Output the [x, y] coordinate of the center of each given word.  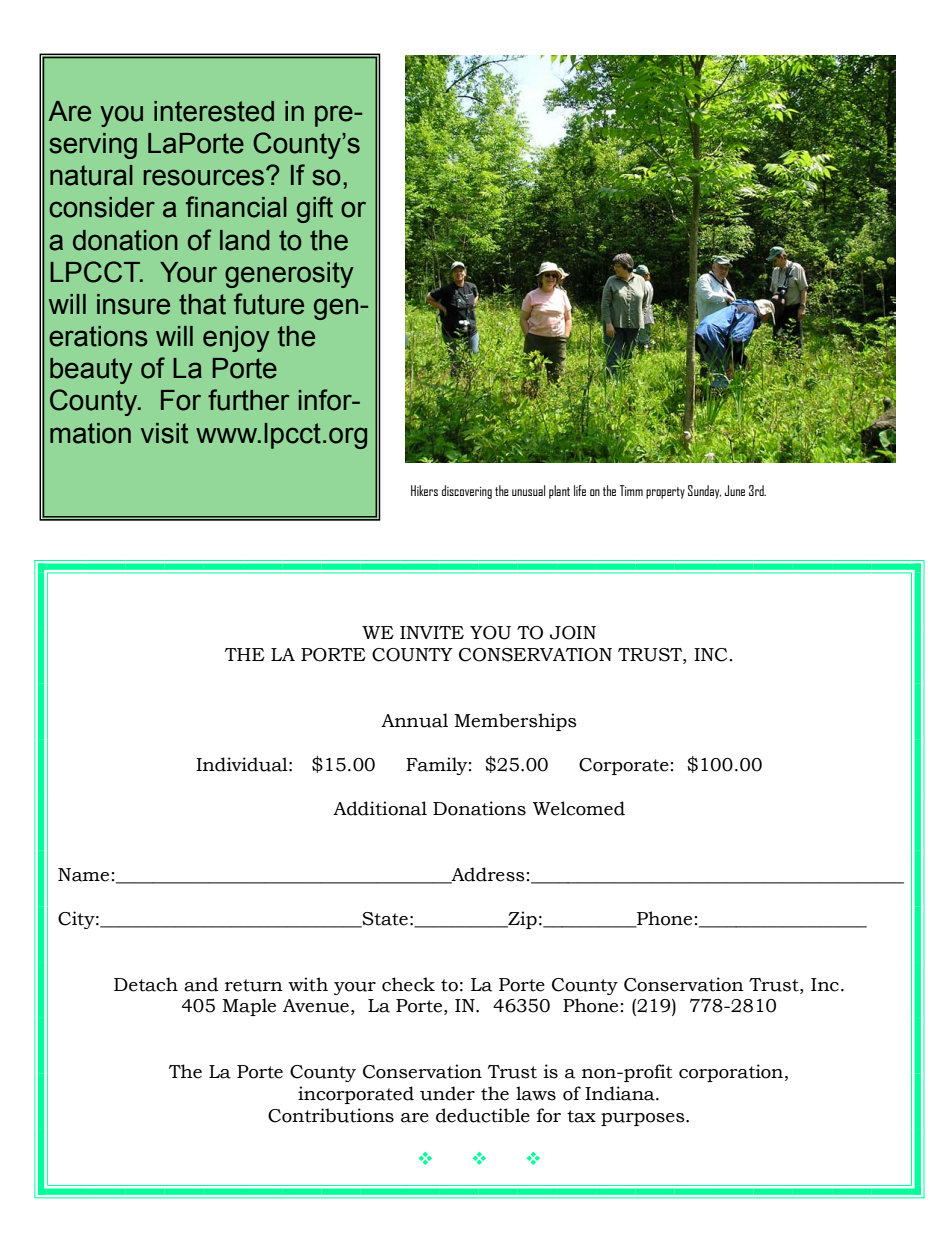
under [447, 1093]
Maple [249, 1007]
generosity [289, 275]
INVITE [432, 632]
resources [203, 177]
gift [315, 209]
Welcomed [579, 808]
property [665, 493]
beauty [91, 371]
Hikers [424, 490]
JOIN [573, 633]
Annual [414, 720]
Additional [380, 808]
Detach [146, 984]
